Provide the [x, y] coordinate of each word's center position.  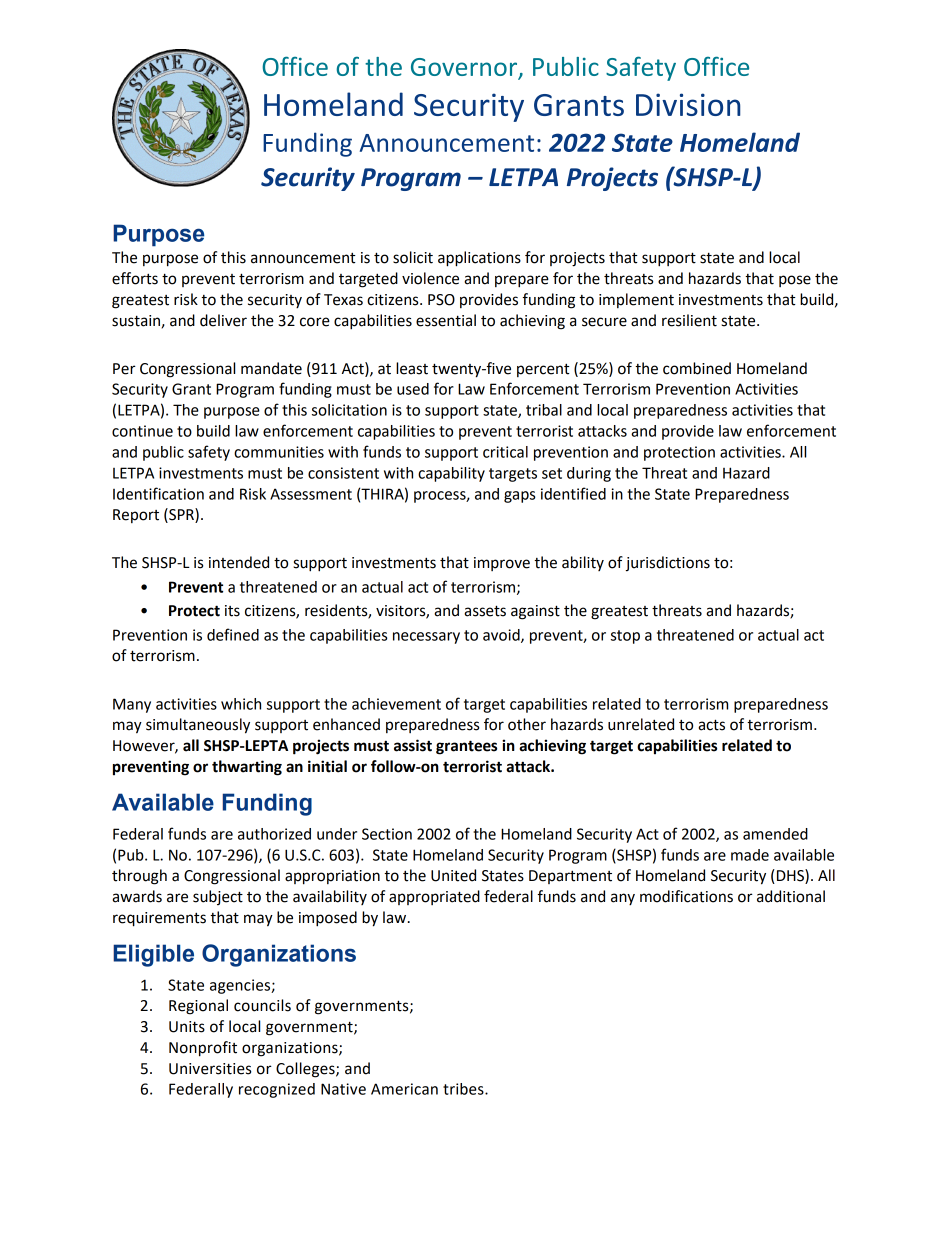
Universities [210, 1069]
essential [446, 320]
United [453, 875]
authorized [274, 834]
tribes [464, 1089]
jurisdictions [668, 564]
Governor [465, 68]
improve [502, 564]
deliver [223, 320]
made [750, 855]
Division [688, 104]
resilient [689, 320]
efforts [135, 278]
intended [239, 562]
